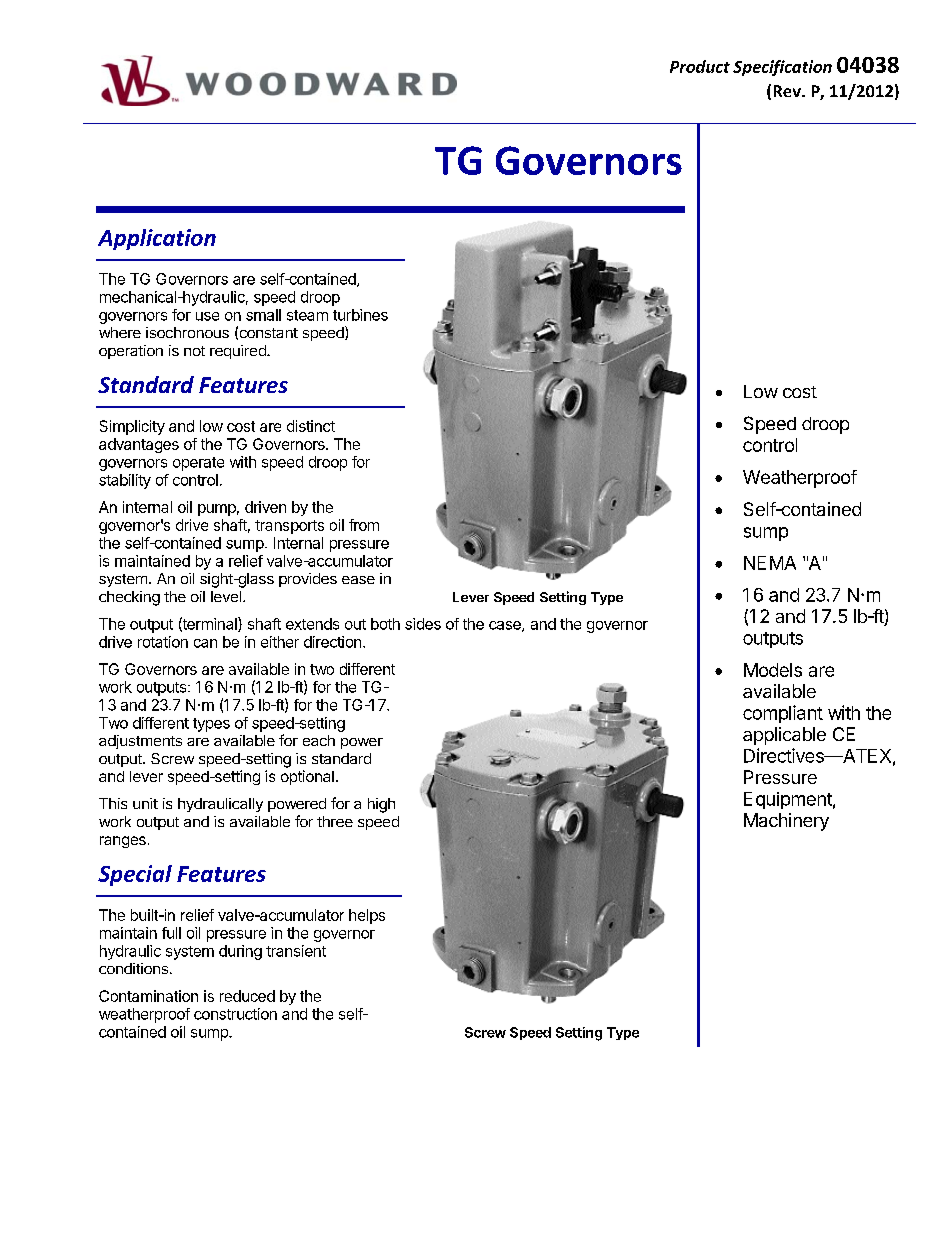 The width and height of the screenshot is (952, 1233). Describe the element at coordinates (784, 736) in the screenshot. I see `applicable` at that location.
